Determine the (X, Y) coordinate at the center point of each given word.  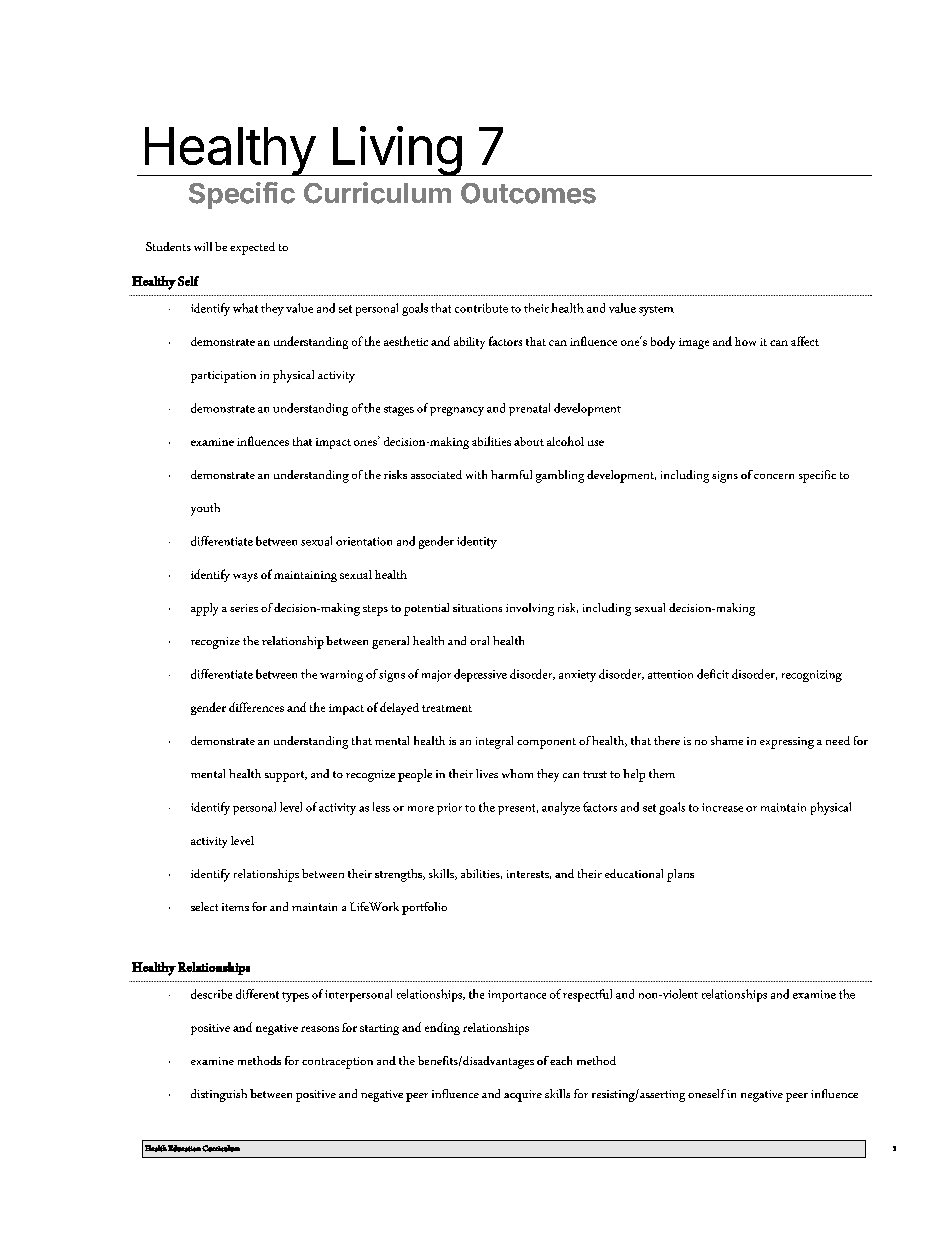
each (561, 1060)
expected (252, 248)
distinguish (219, 1095)
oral (479, 640)
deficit (713, 674)
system (656, 311)
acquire (523, 1096)
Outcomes (528, 193)
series (244, 608)
